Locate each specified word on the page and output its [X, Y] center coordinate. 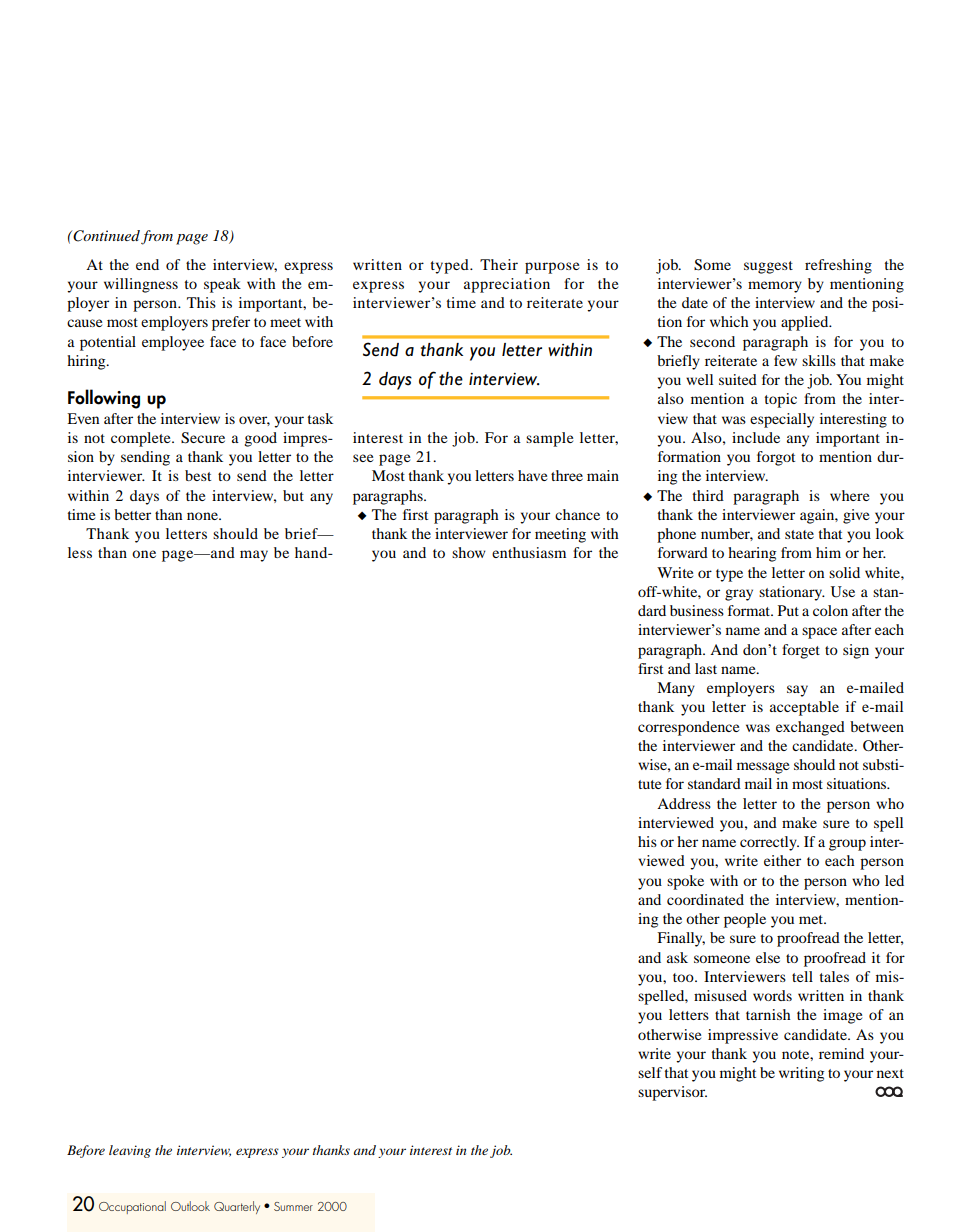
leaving [130, 1151]
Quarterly [237, 1207]
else [768, 957]
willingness [141, 285]
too [684, 977]
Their [499, 264]
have [532, 475]
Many [676, 689]
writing [801, 1074]
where [849, 495]
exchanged [810, 728]
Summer [293, 1206]
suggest [768, 267]
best [198, 475]
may [254, 556]
